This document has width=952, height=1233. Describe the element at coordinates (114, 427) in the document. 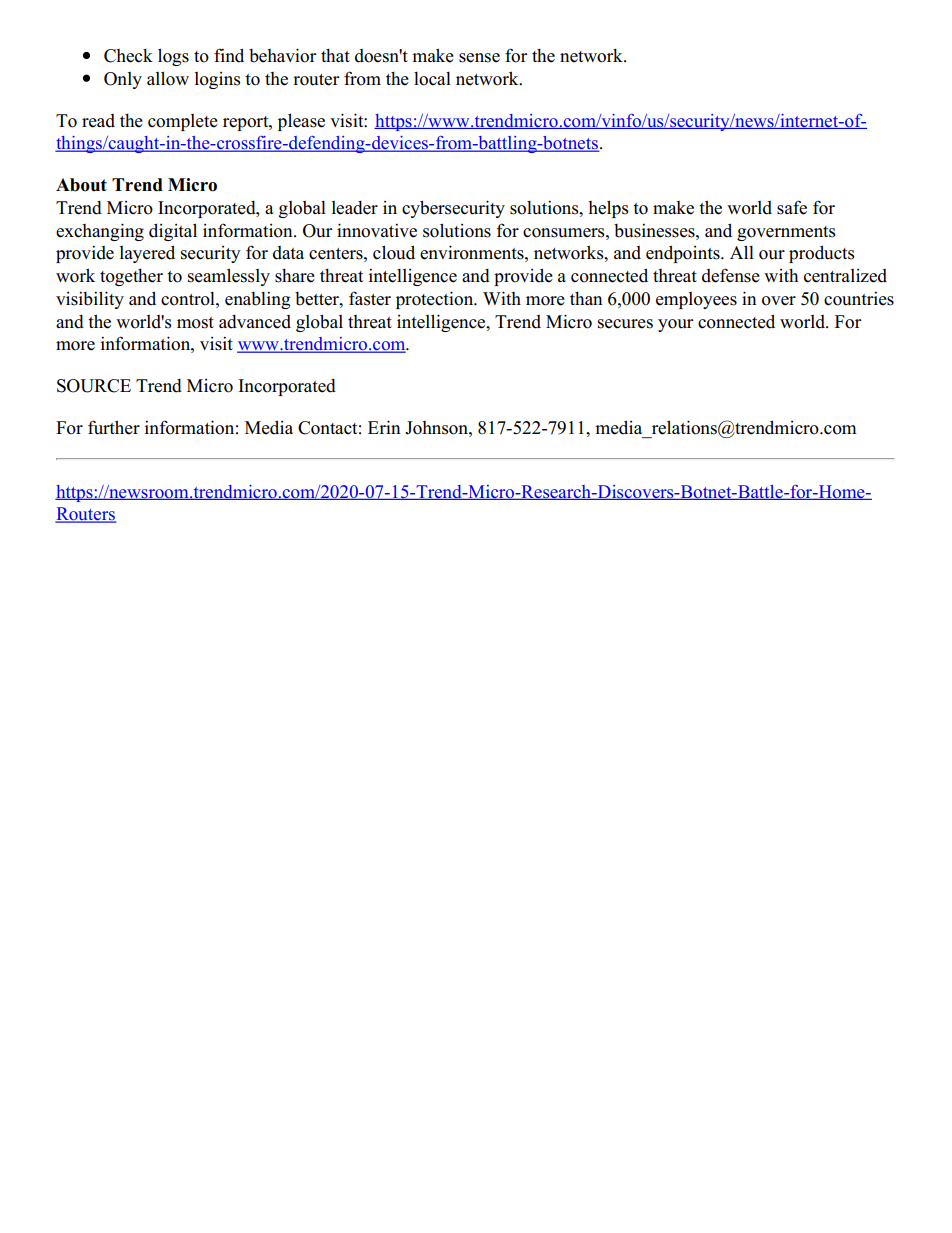

I see `further` at that location.
